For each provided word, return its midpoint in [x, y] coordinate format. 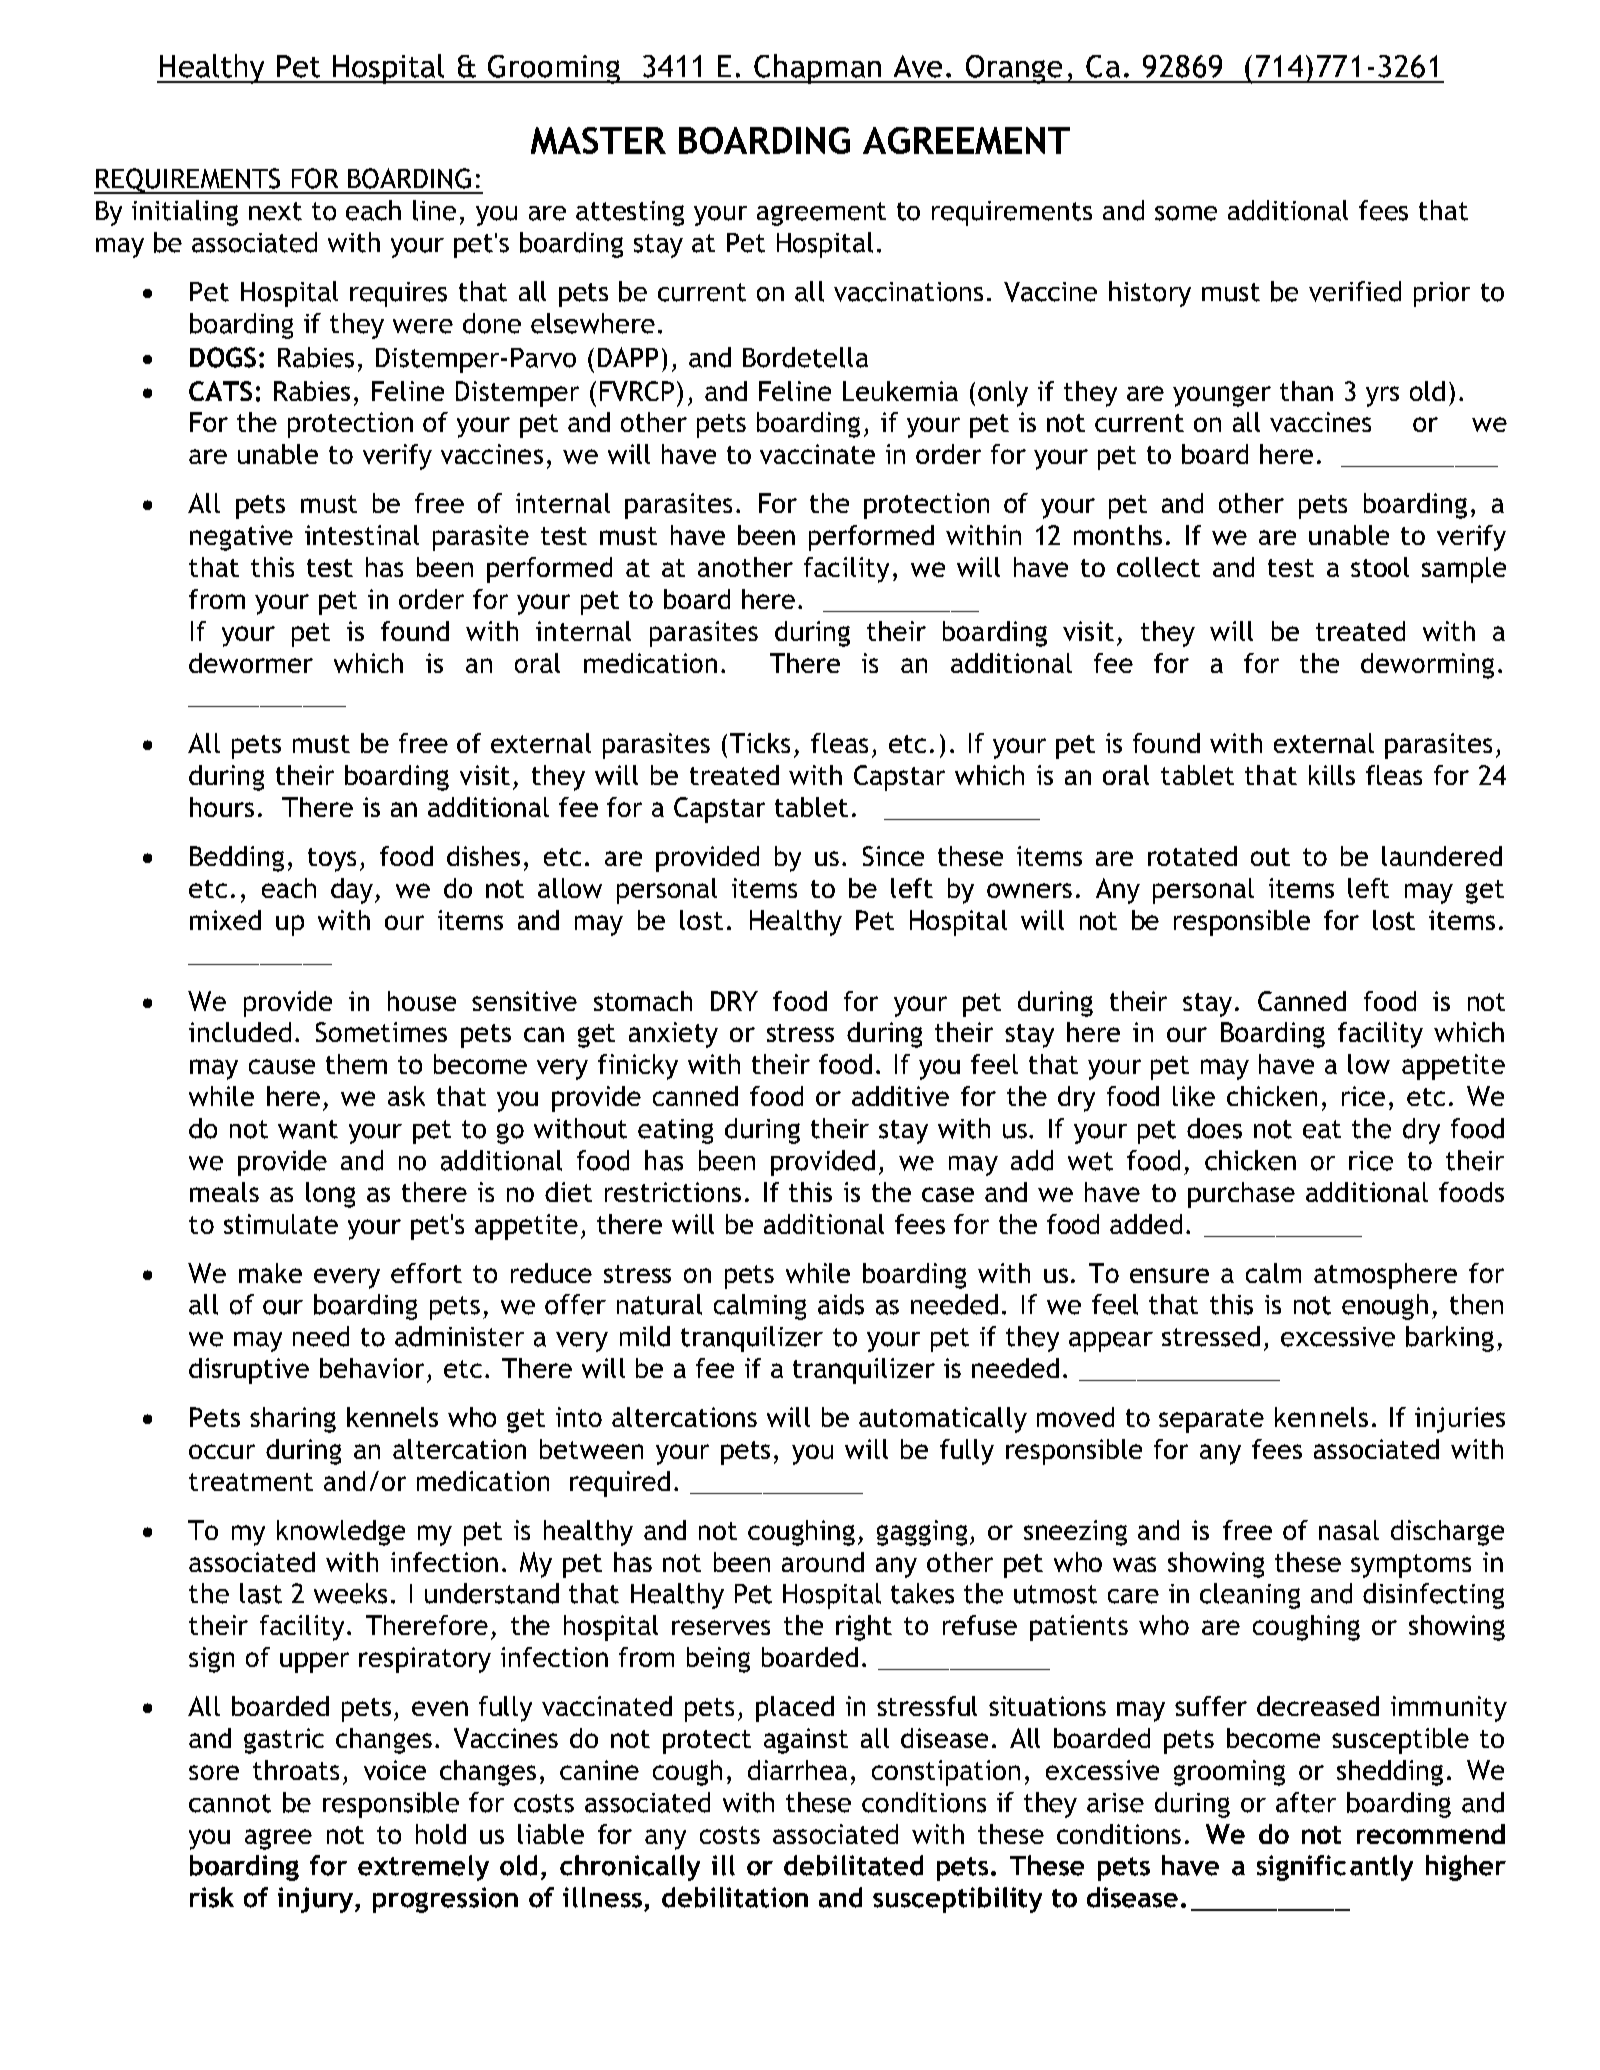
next [275, 211]
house [422, 1001]
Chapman [817, 69]
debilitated [853, 1865]
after [1306, 1802]
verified [1355, 291]
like [1194, 1096]
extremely [423, 1868]
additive [900, 1096]
